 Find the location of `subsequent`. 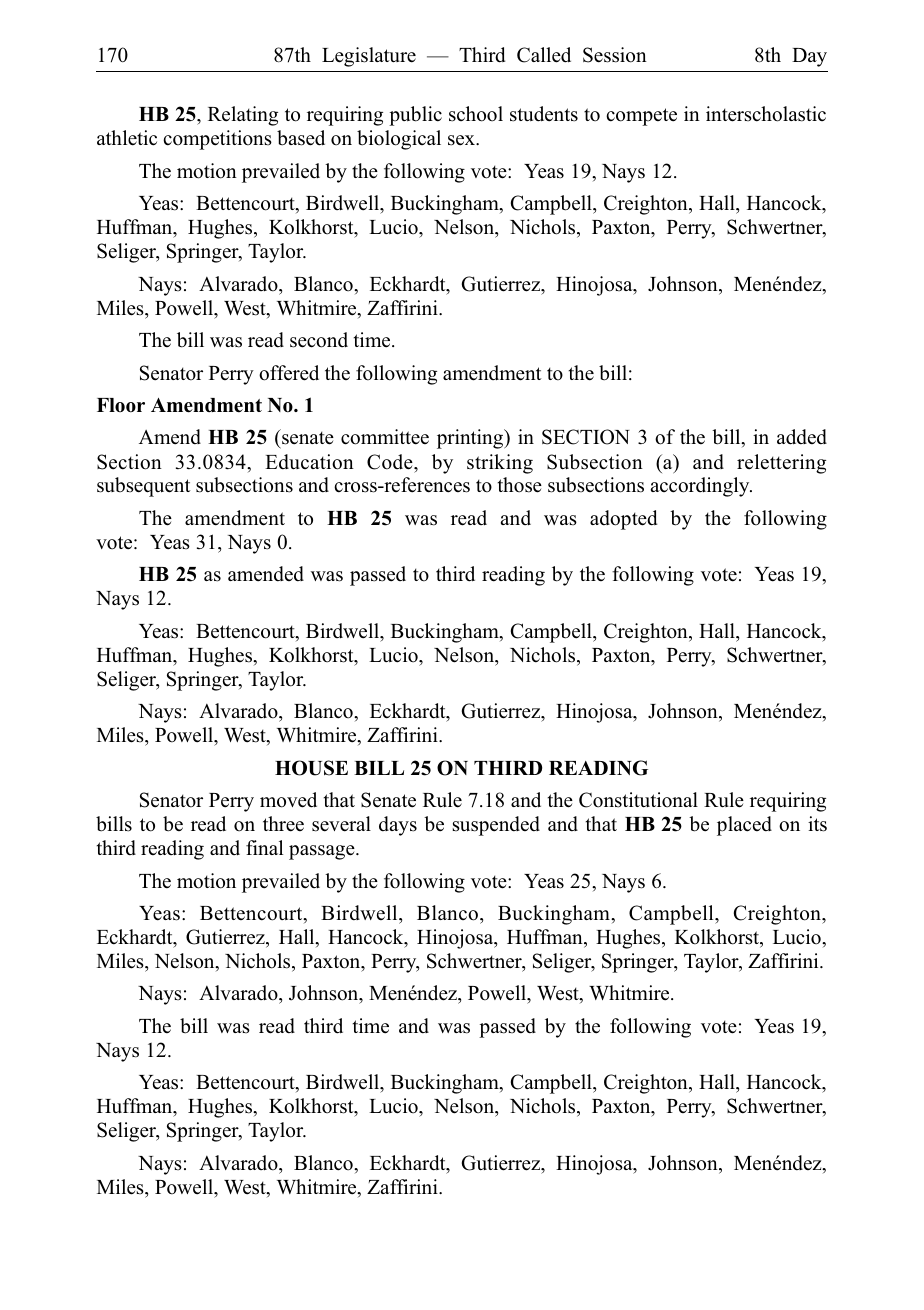

subsequent is located at coordinates (144, 487).
